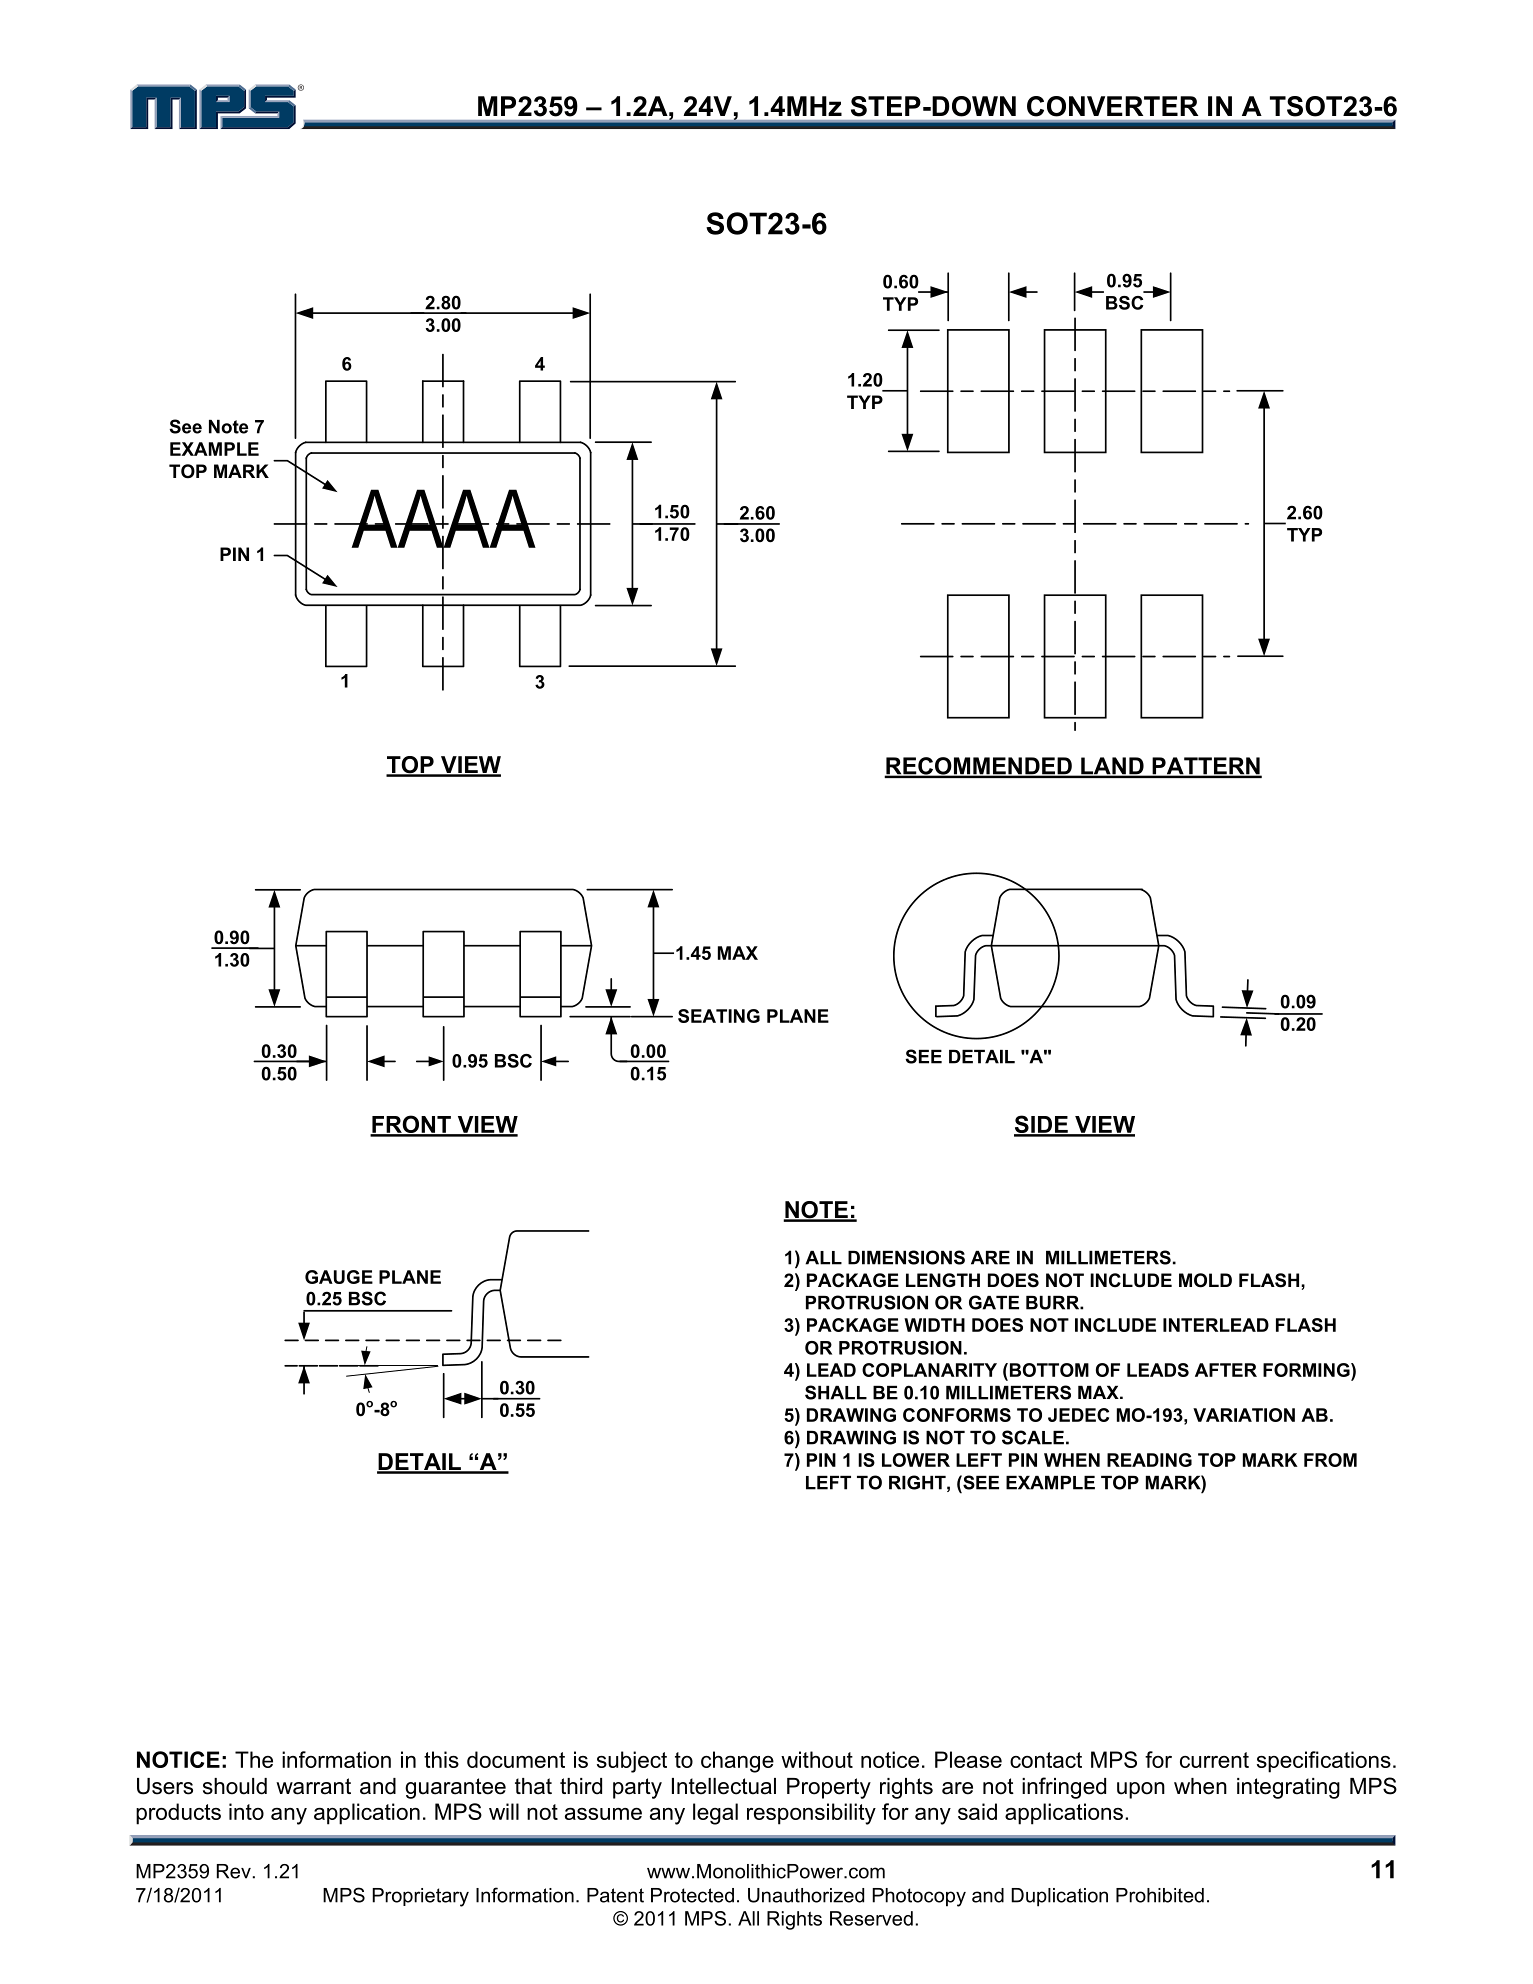 This image has width=1533, height=1984. Describe the element at coordinates (719, 1016) in the image. I see `SEATING` at that location.
